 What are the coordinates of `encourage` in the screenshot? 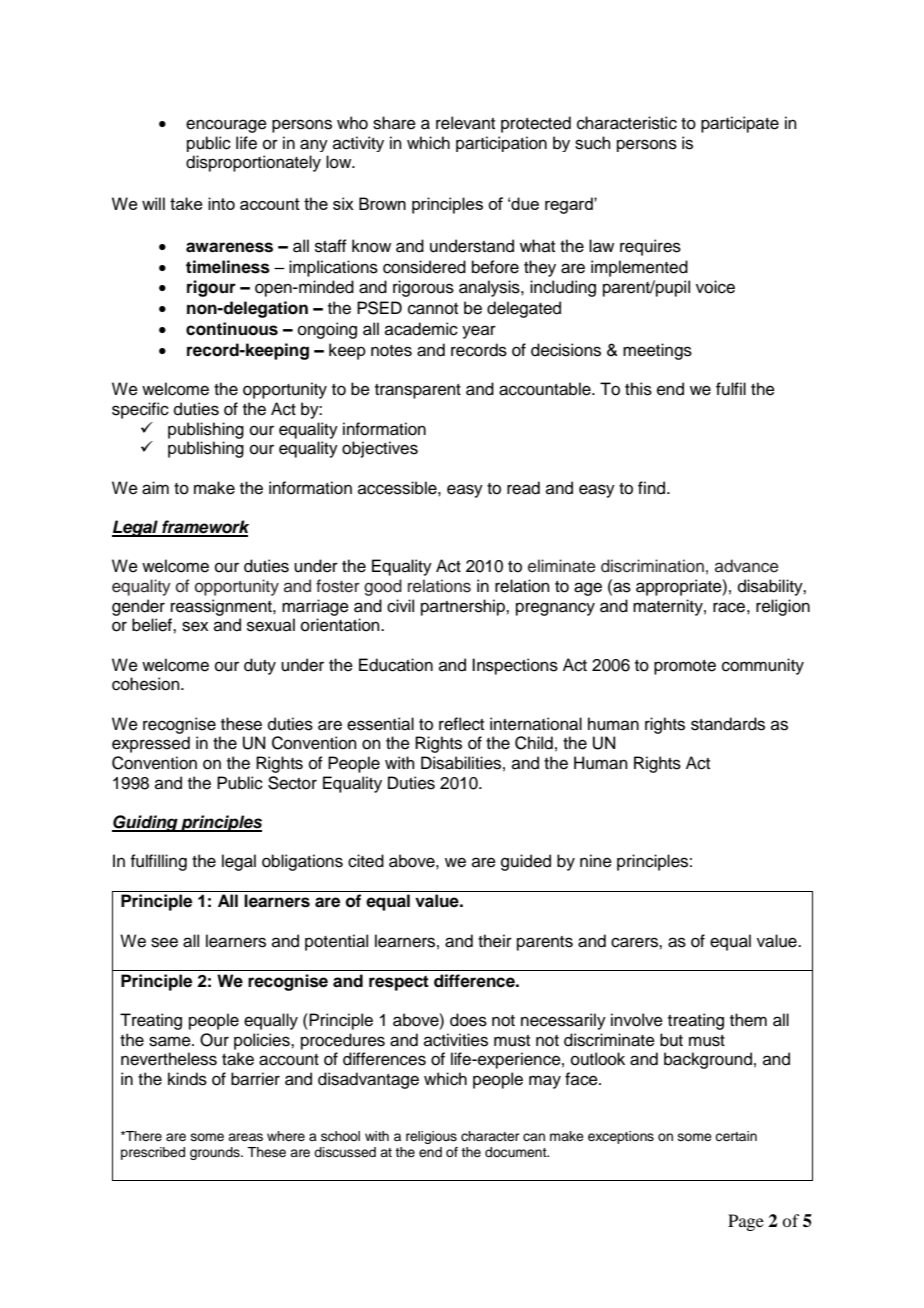 It's located at (226, 126).
